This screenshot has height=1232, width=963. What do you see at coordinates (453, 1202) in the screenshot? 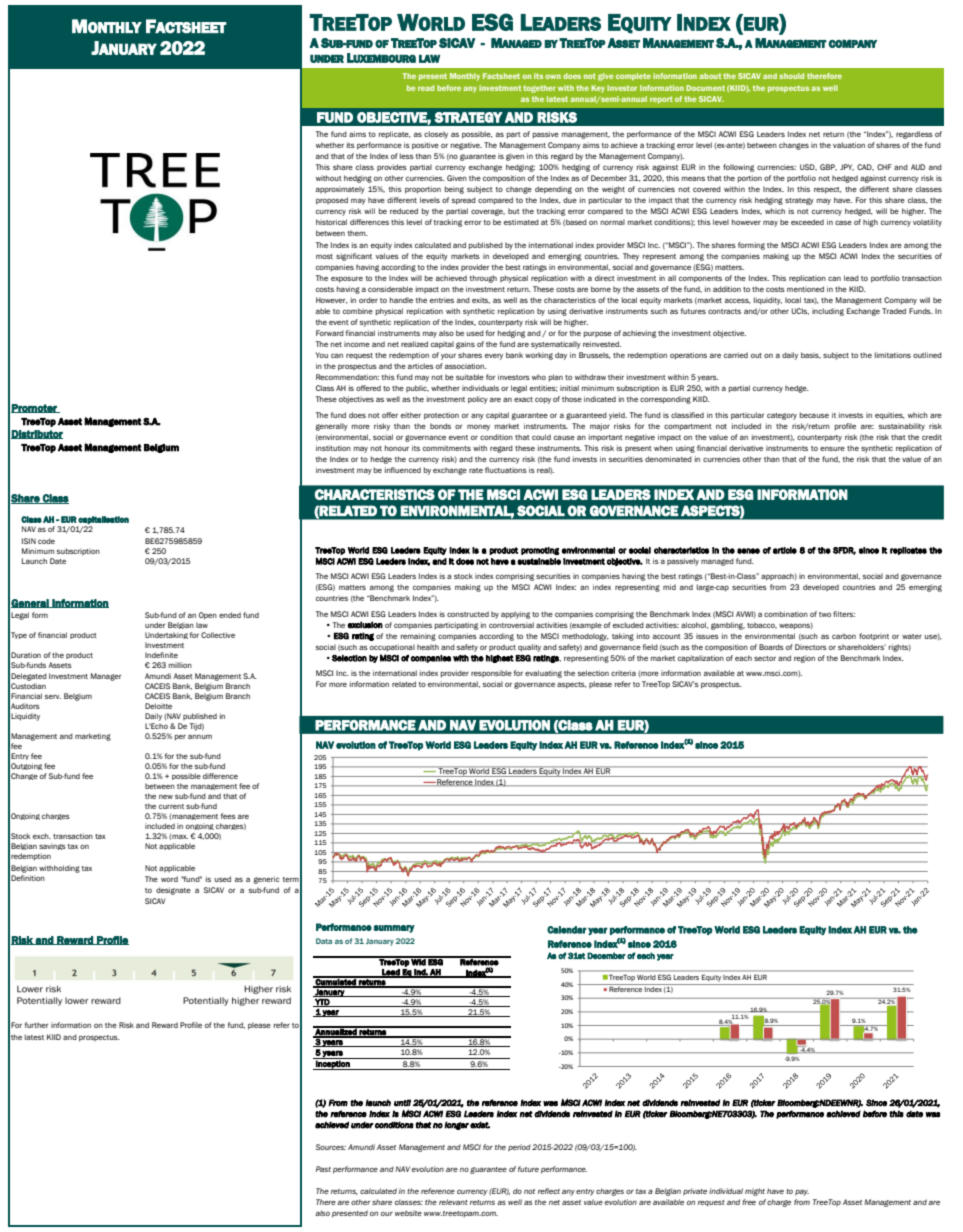
I see `relevant` at bounding box center [453, 1202].
